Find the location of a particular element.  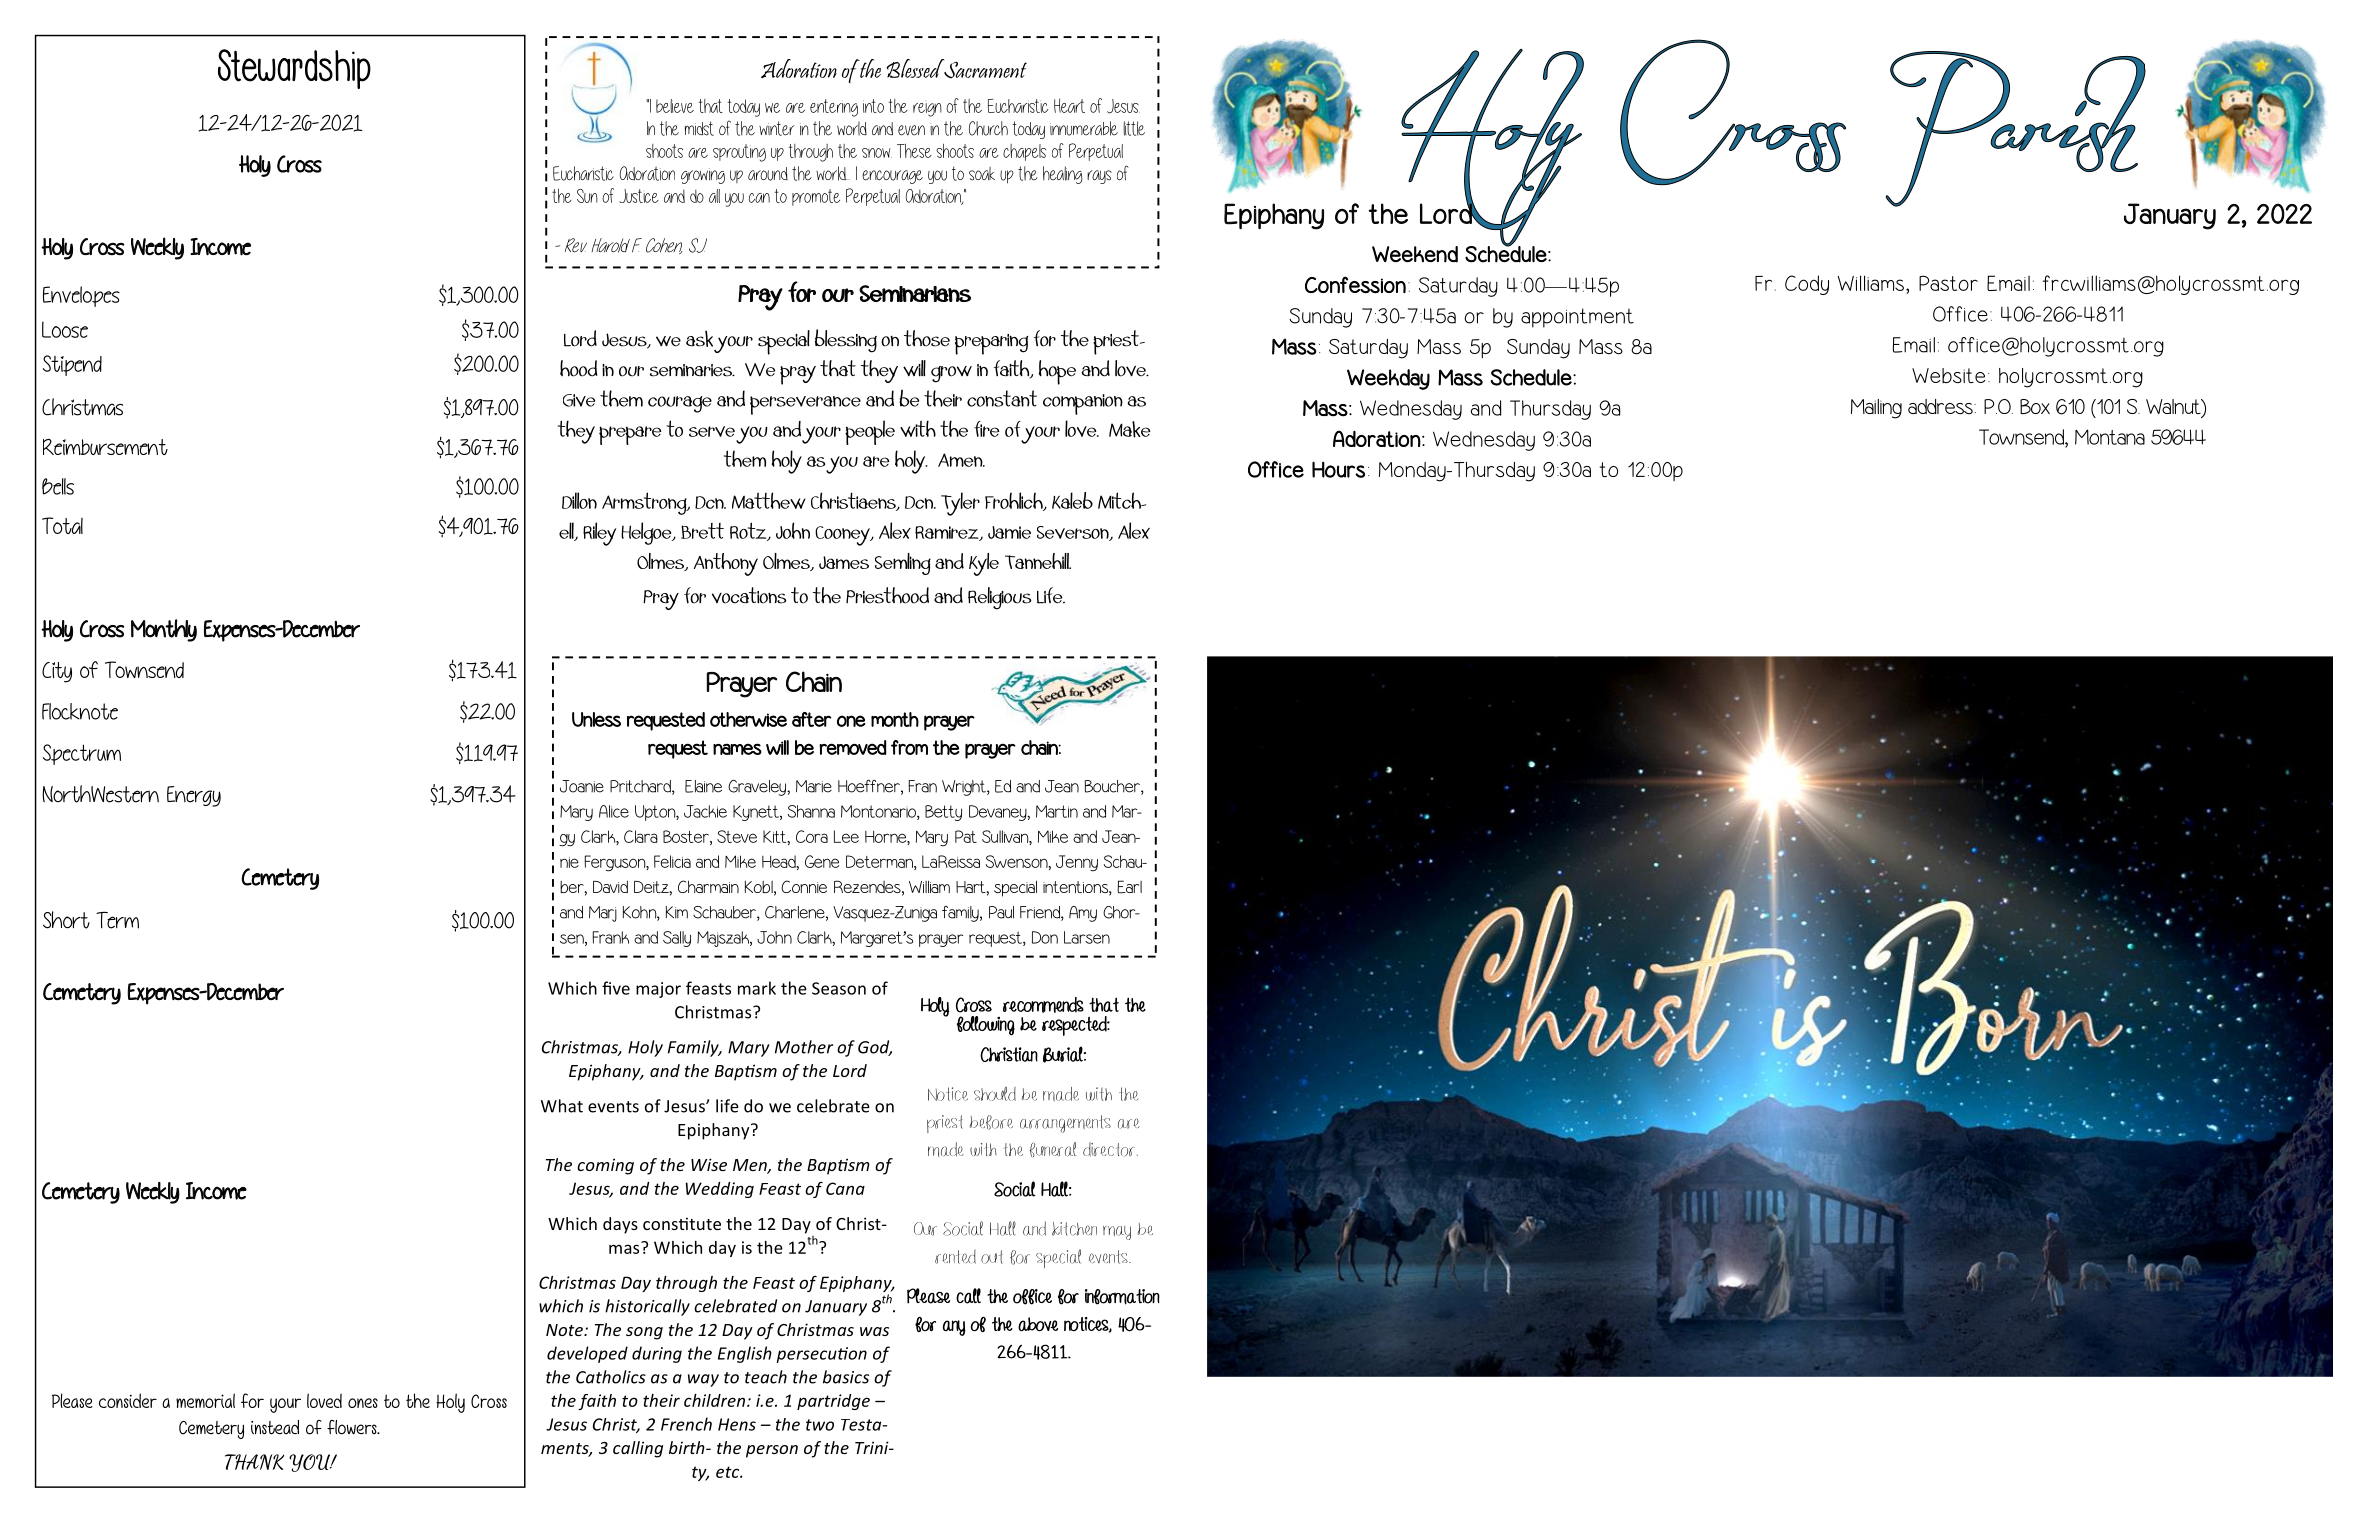

Earl is located at coordinates (1129, 887).
